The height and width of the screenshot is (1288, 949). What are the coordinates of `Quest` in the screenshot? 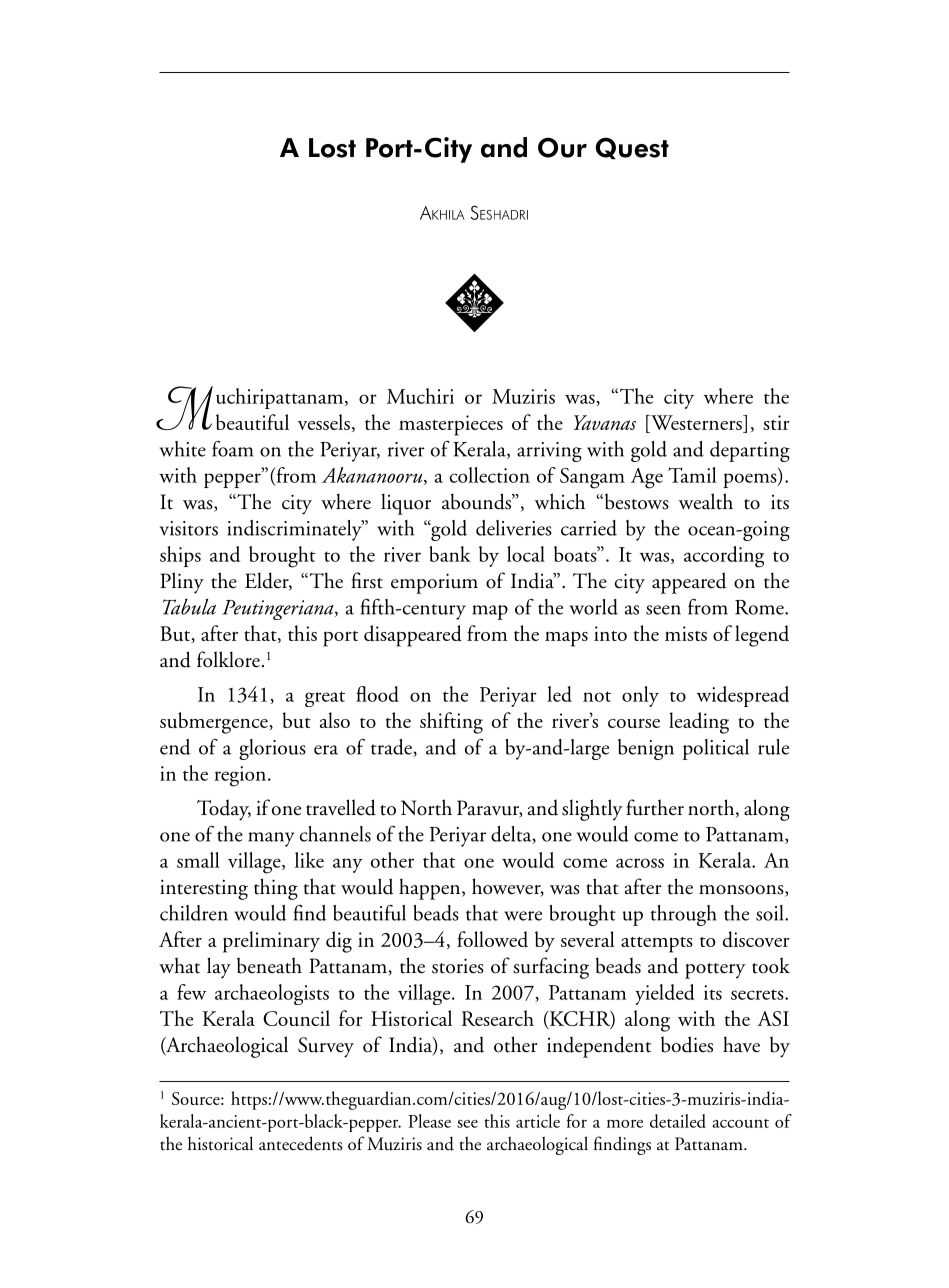 It's located at (632, 148).
